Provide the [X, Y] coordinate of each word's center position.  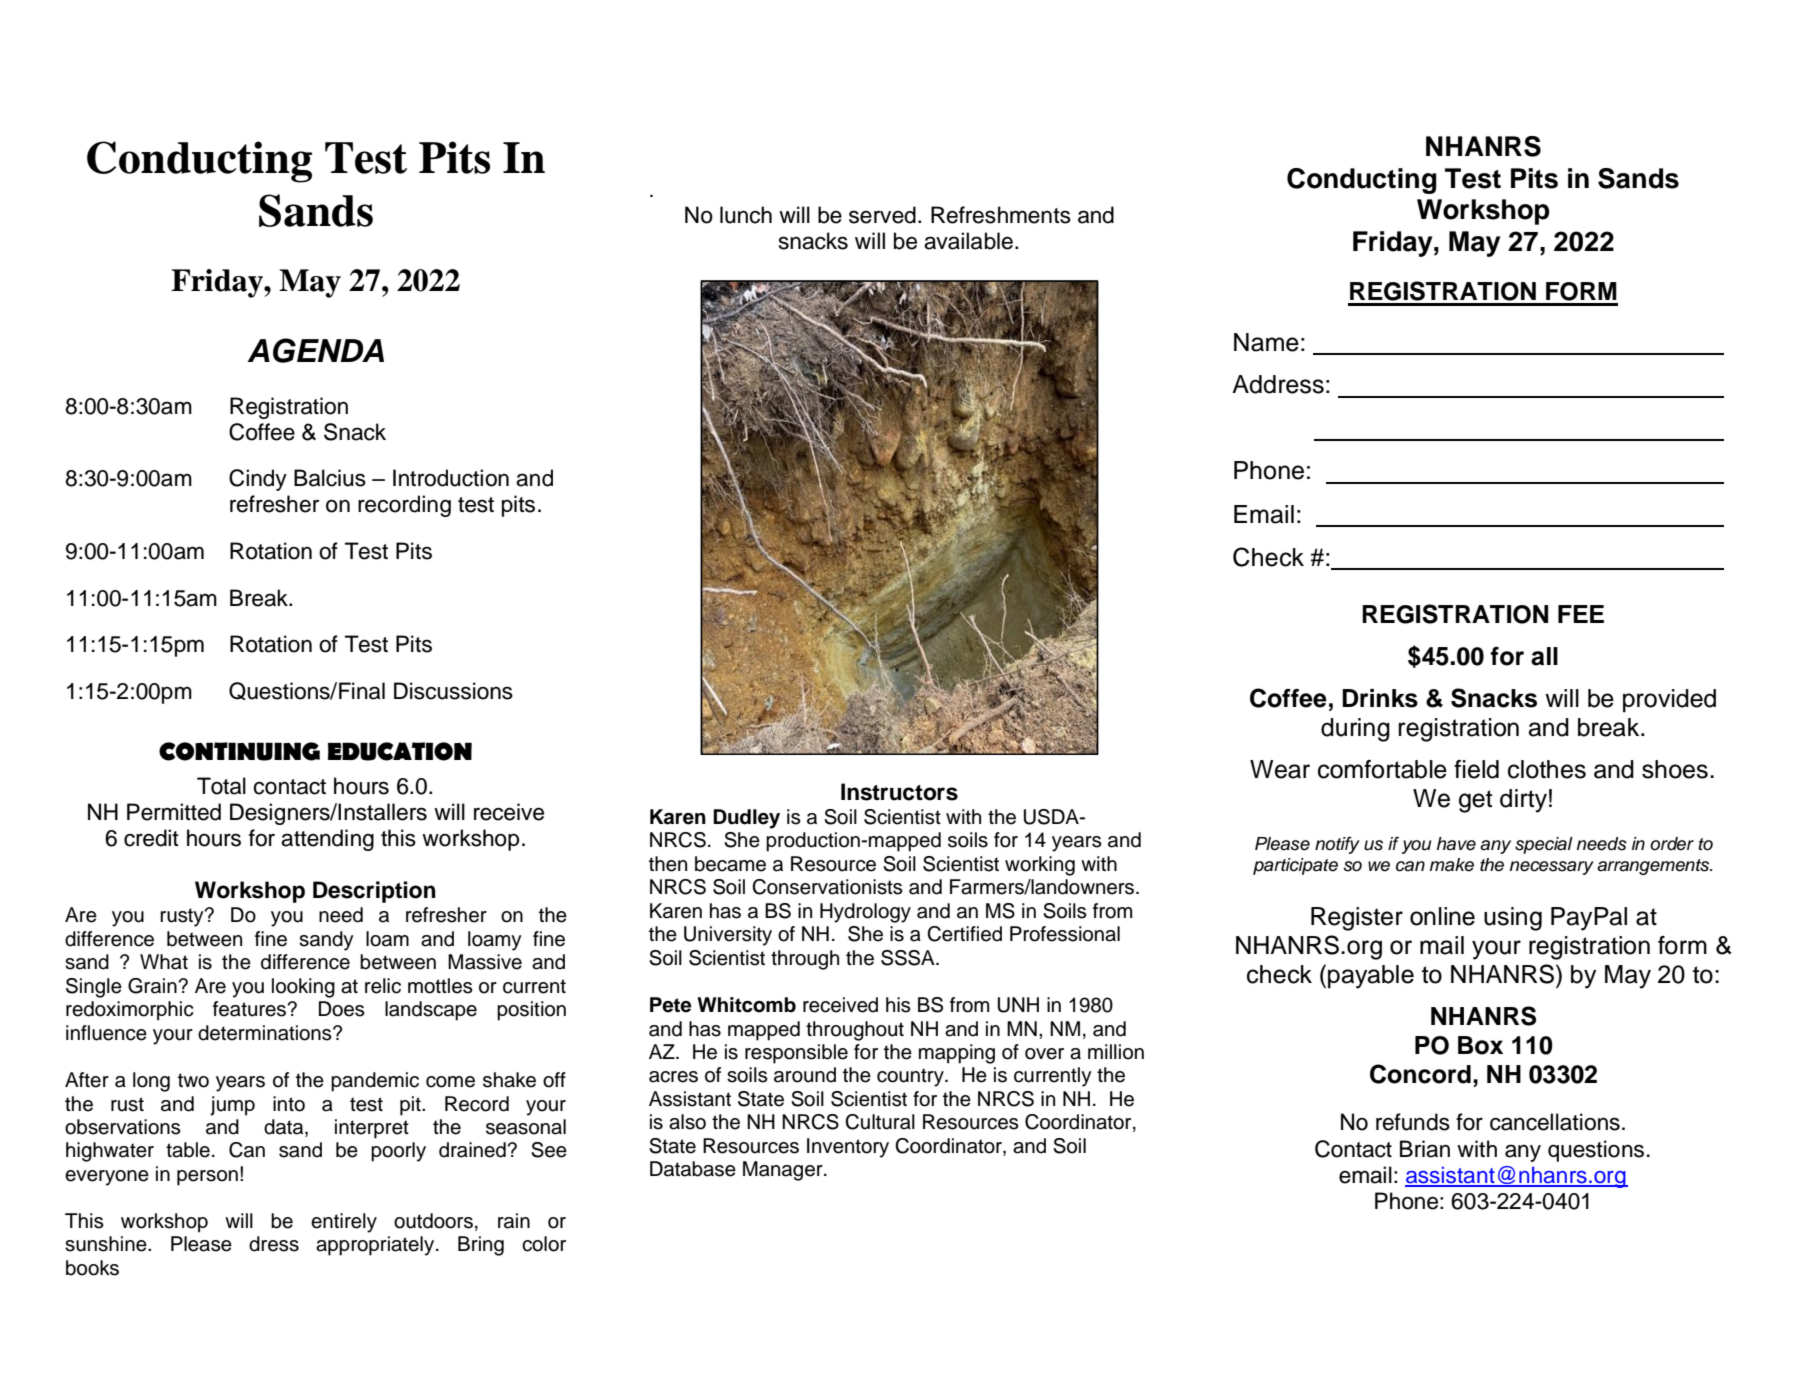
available [968, 241]
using [1513, 919]
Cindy [258, 480]
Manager [784, 1171]
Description [374, 892]
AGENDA [315, 350]
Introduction [451, 478]
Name [1266, 342]
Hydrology [865, 913]
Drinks [1380, 698]
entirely [344, 1223]
